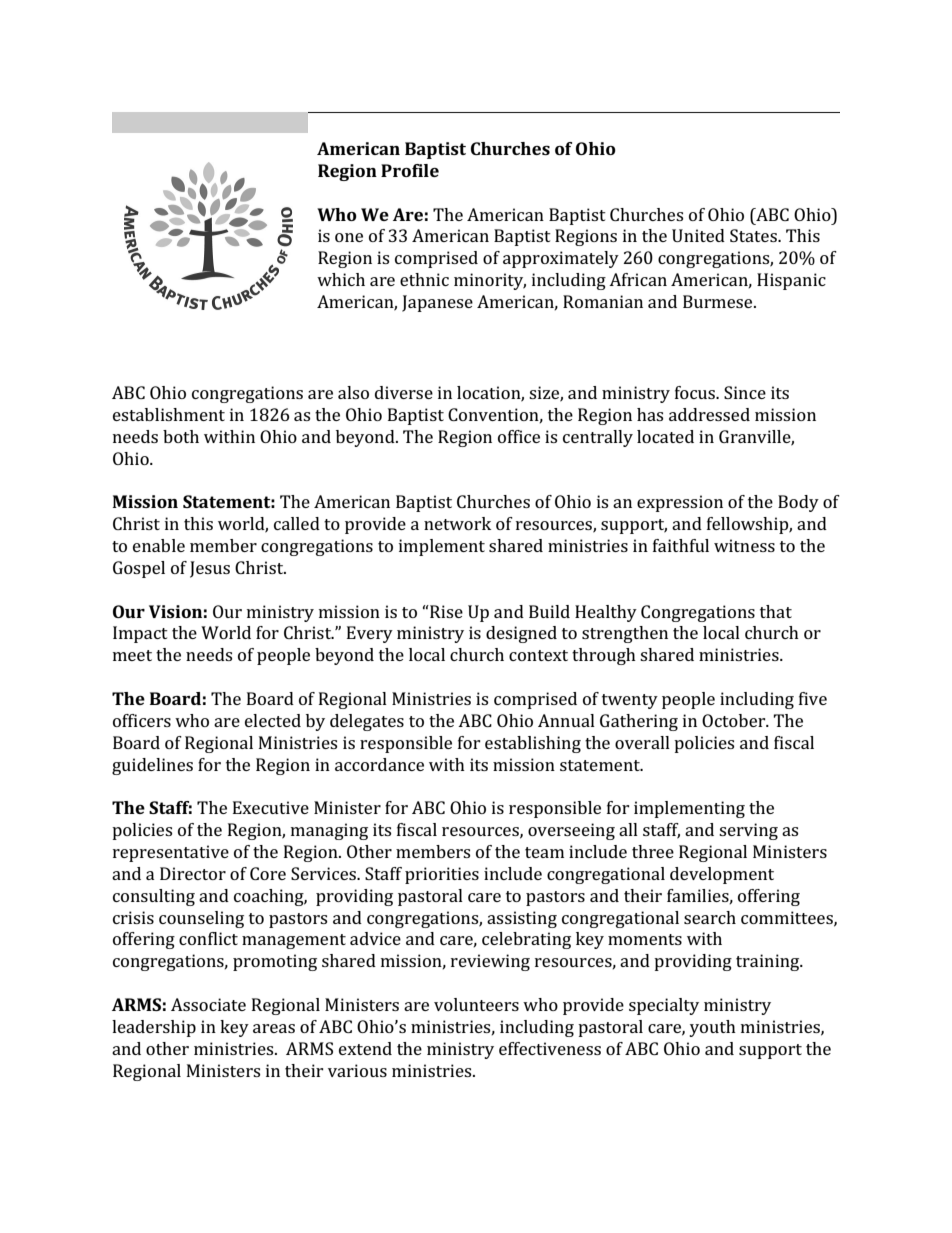 This screenshot has height=1233, width=952. What do you see at coordinates (745, 392) in the screenshot?
I see `Since` at bounding box center [745, 392].
